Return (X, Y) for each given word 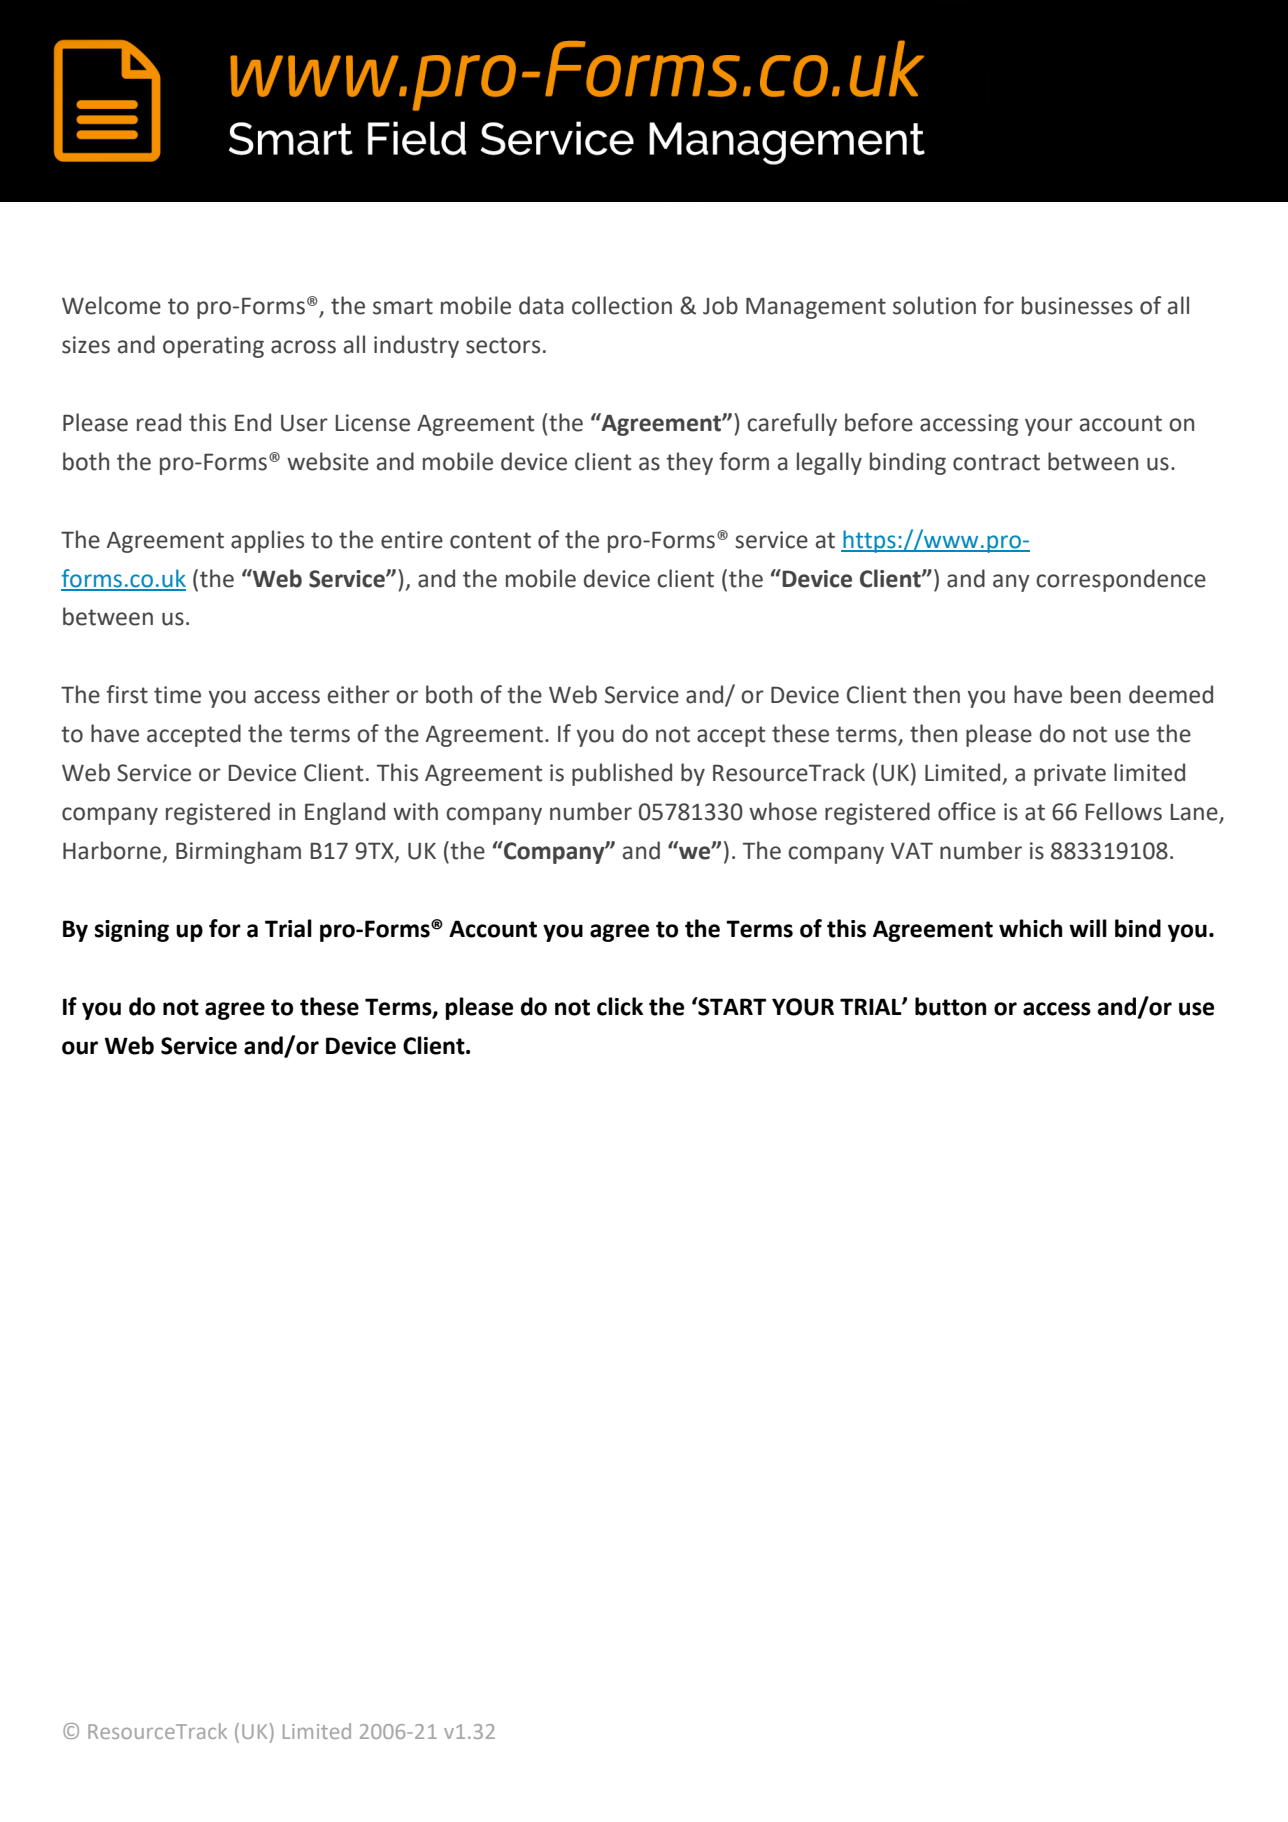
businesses (1077, 305)
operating (213, 347)
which (1030, 928)
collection (622, 305)
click (620, 1006)
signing (132, 931)
